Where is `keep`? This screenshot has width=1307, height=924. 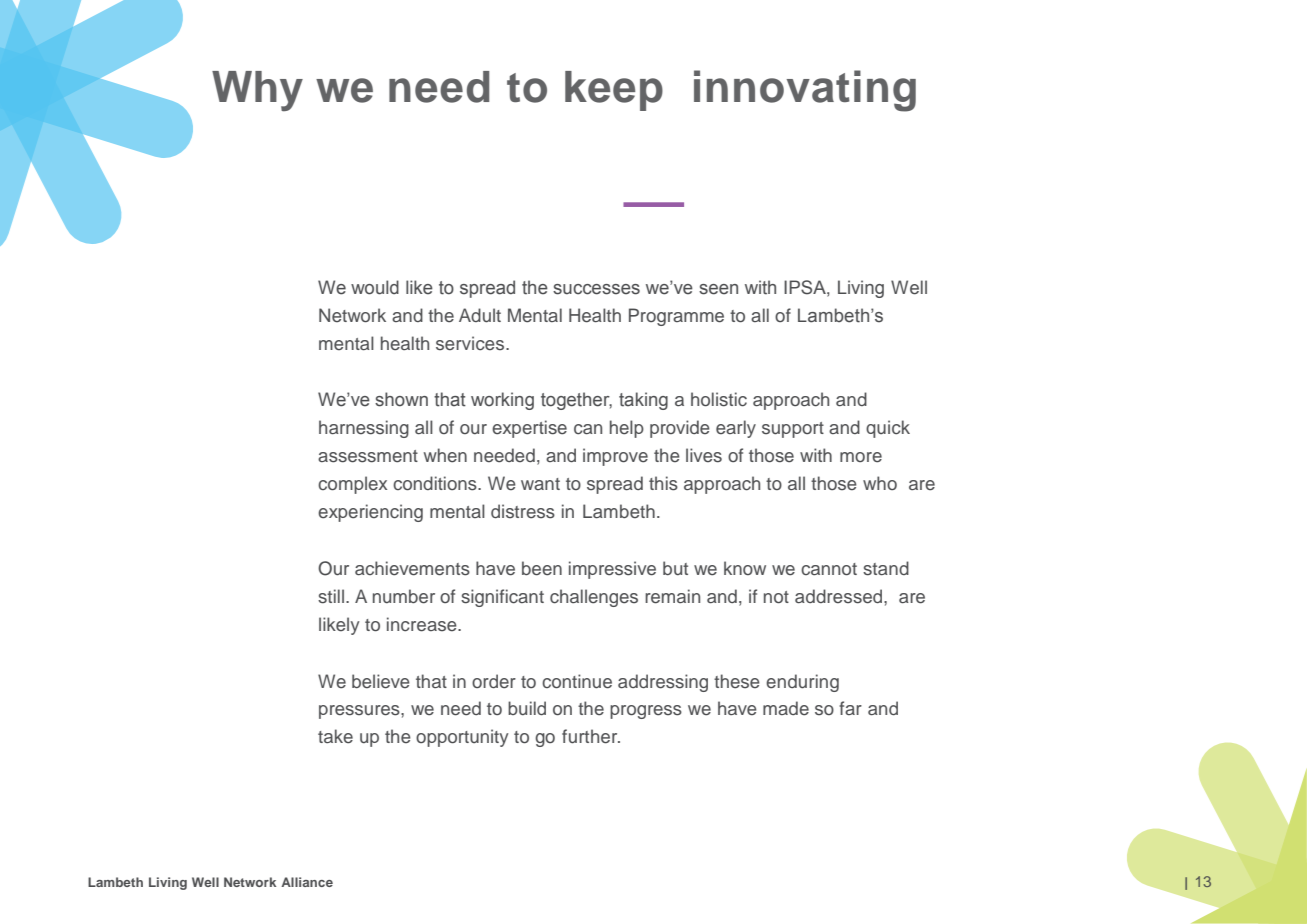 keep is located at coordinates (614, 91).
